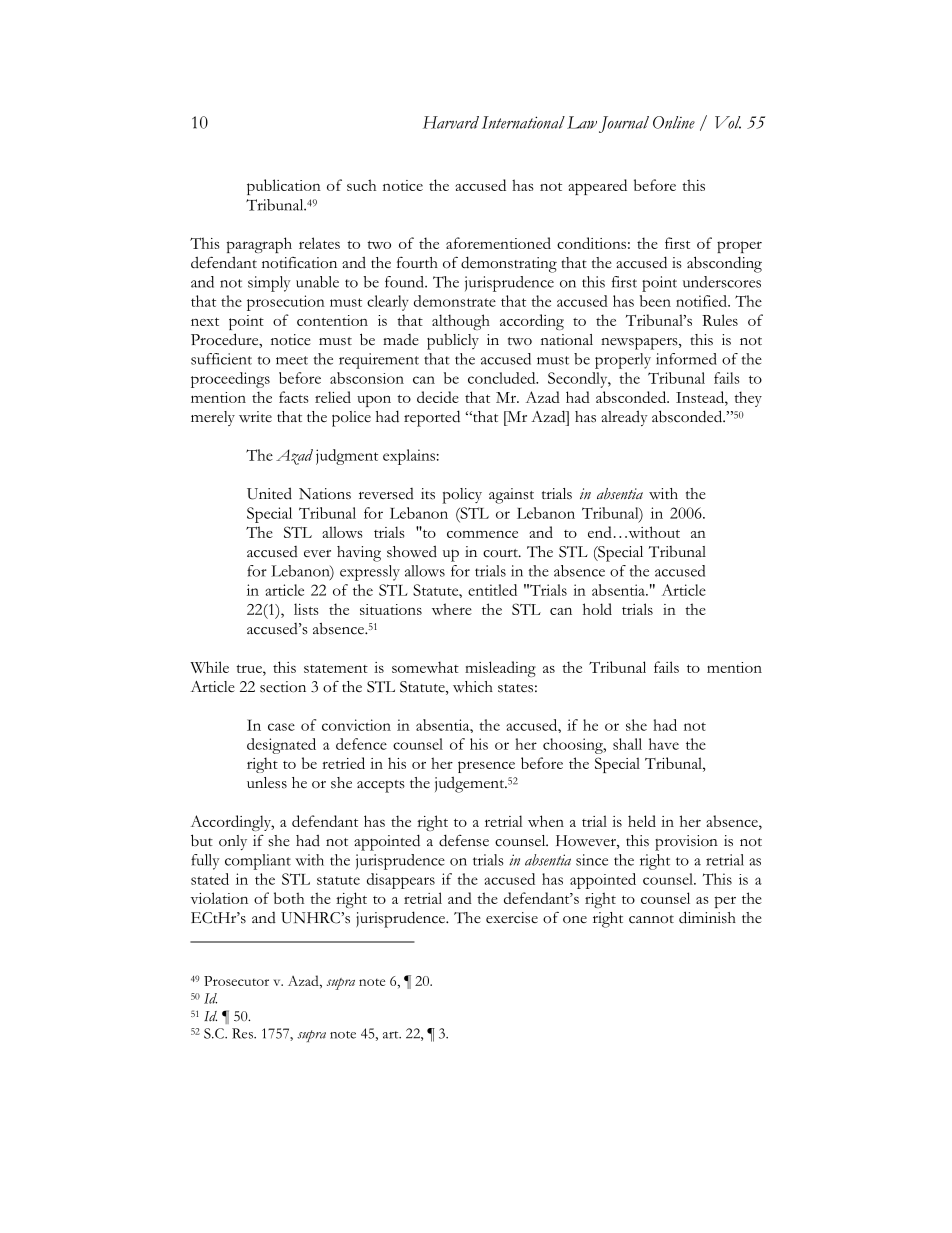 This screenshot has height=1233, width=952. What do you see at coordinates (236, 981) in the screenshot?
I see `Prosecutor` at bounding box center [236, 981].
